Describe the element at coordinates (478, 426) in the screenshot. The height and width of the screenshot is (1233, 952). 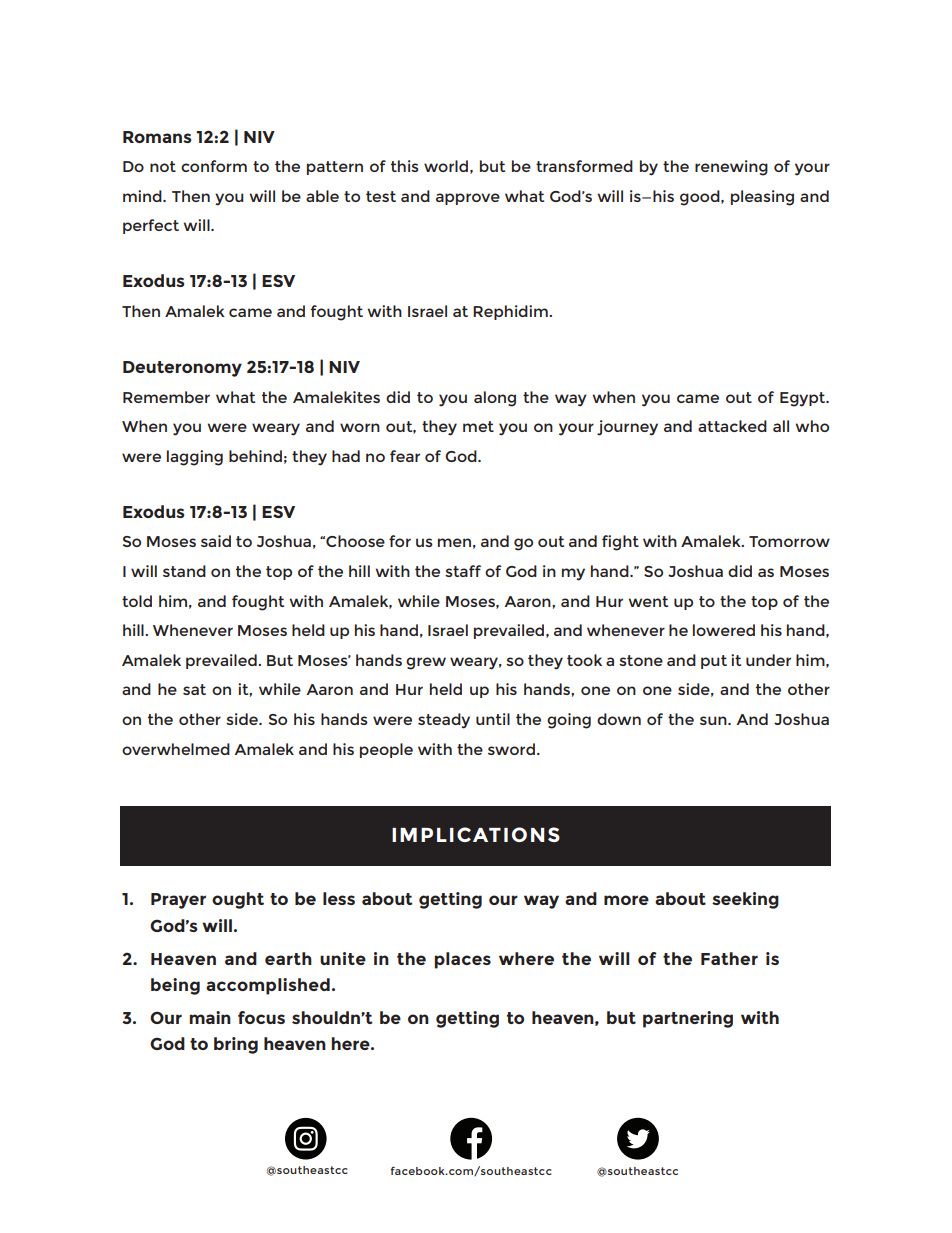
I see `met` at that location.
